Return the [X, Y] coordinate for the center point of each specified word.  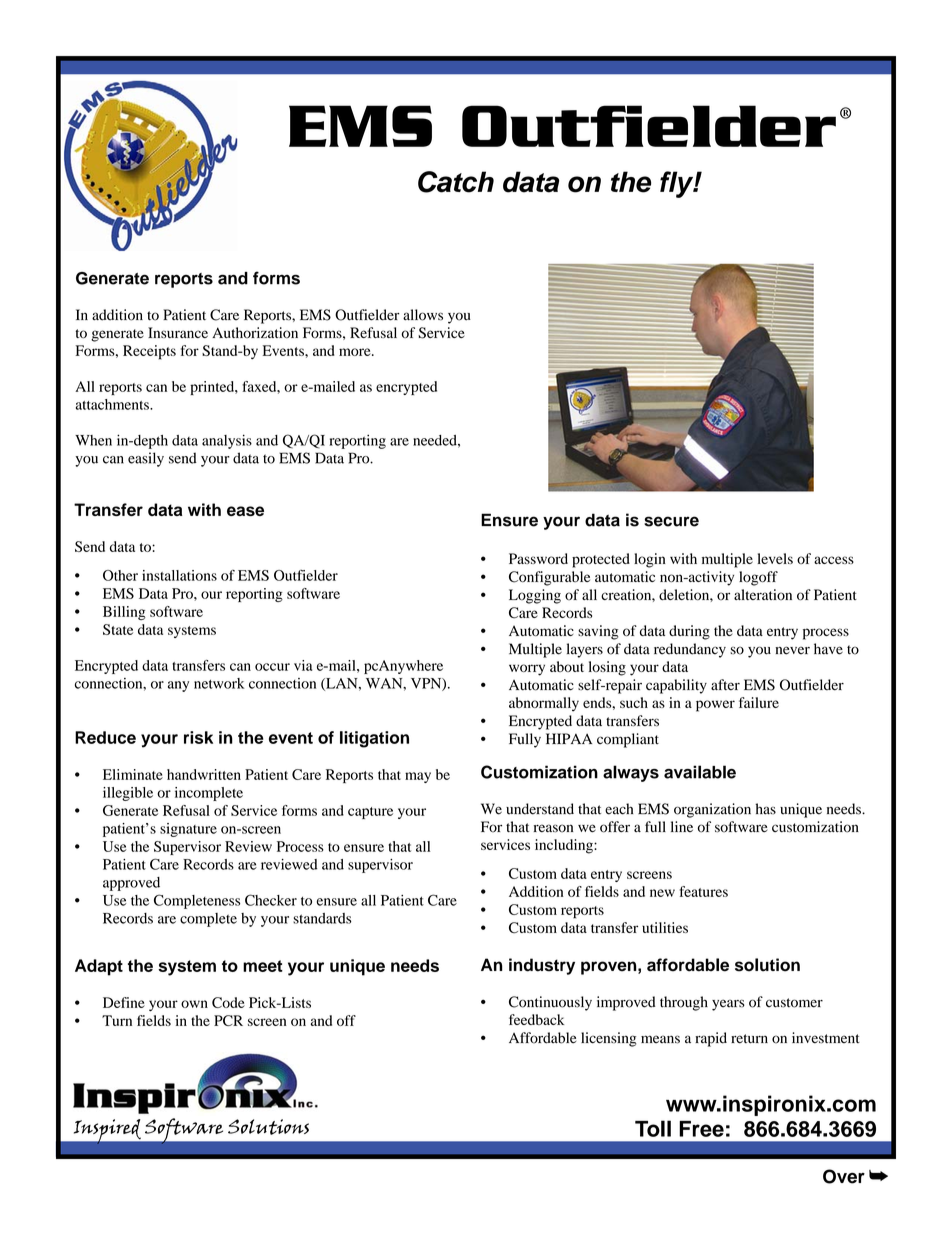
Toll [653, 1128]
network [219, 683]
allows [423, 315]
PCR [228, 1020]
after [725, 685]
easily [146, 459]
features [704, 891]
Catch [456, 182]
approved [131, 884]
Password [538, 558]
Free [701, 1129]
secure [671, 521]
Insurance [178, 332]
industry [542, 966]
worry [527, 670]
